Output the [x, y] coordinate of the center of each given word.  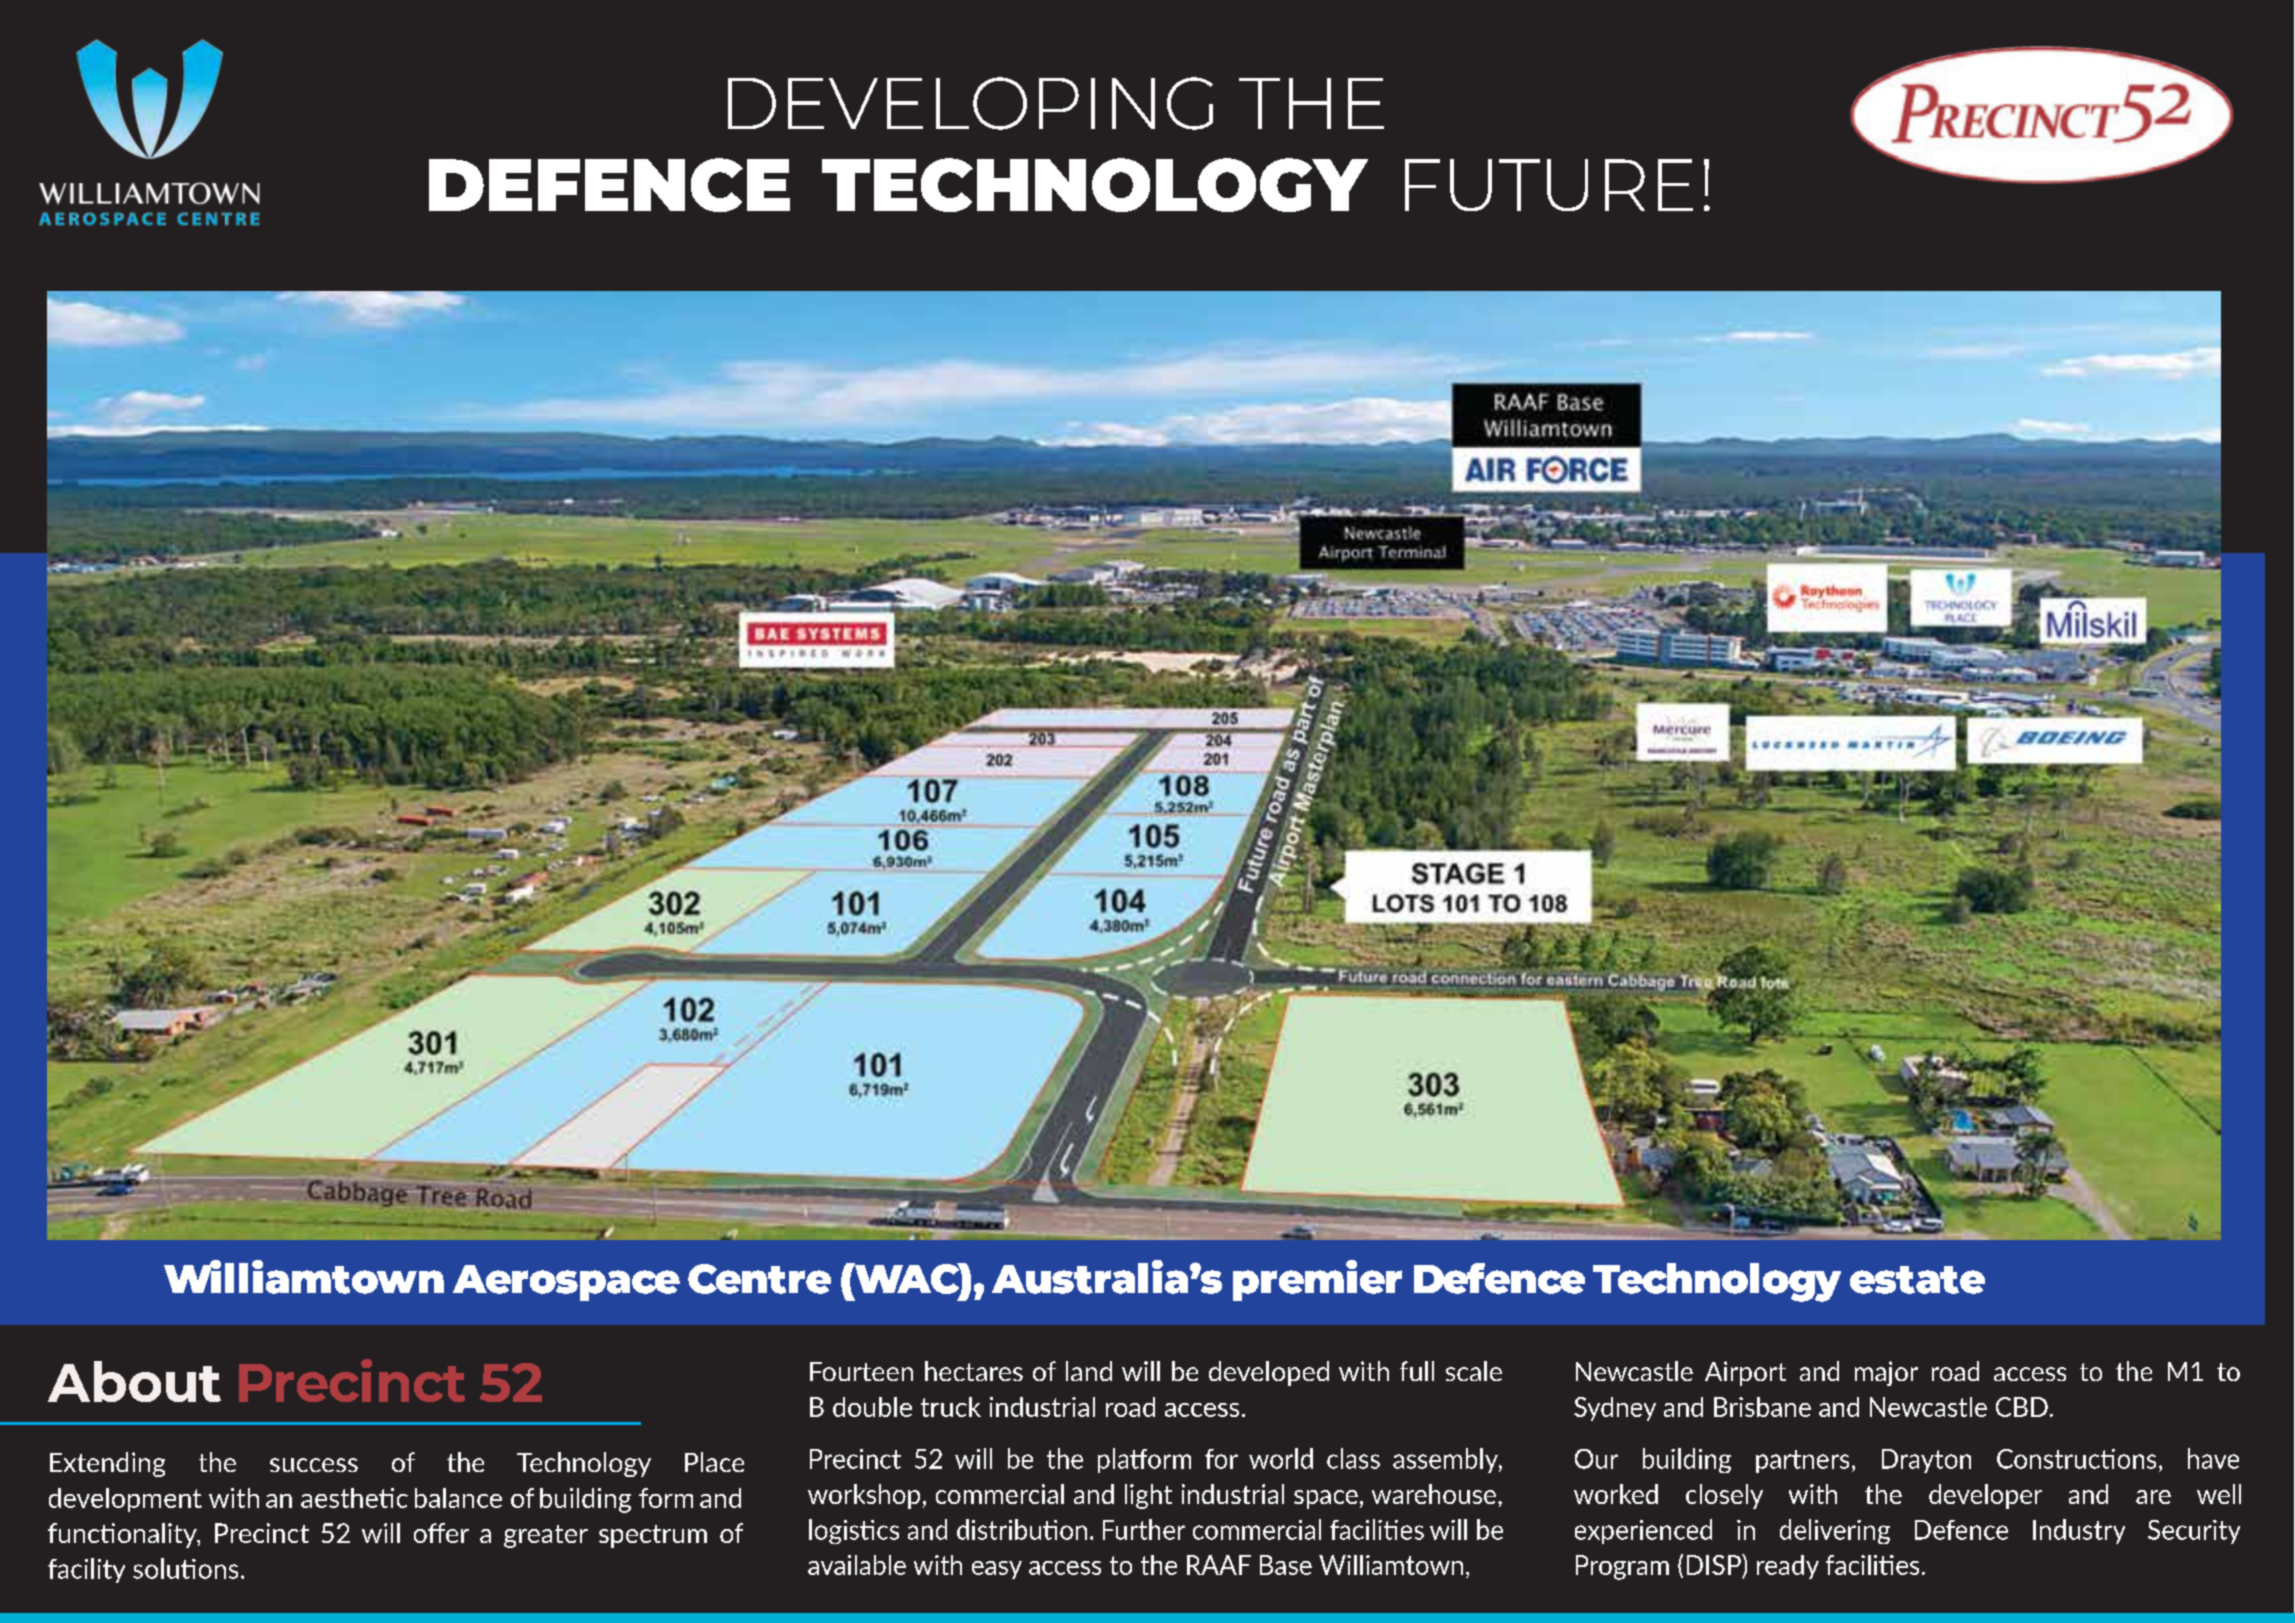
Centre [759, 1279]
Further [1144, 1529]
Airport [1745, 1373]
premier [1317, 1280]
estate [1917, 1280]
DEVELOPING [970, 103]
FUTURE [1549, 185]
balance [458, 1498]
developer [1985, 1496]
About [134, 1381]
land [1089, 1371]
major [1886, 1373]
